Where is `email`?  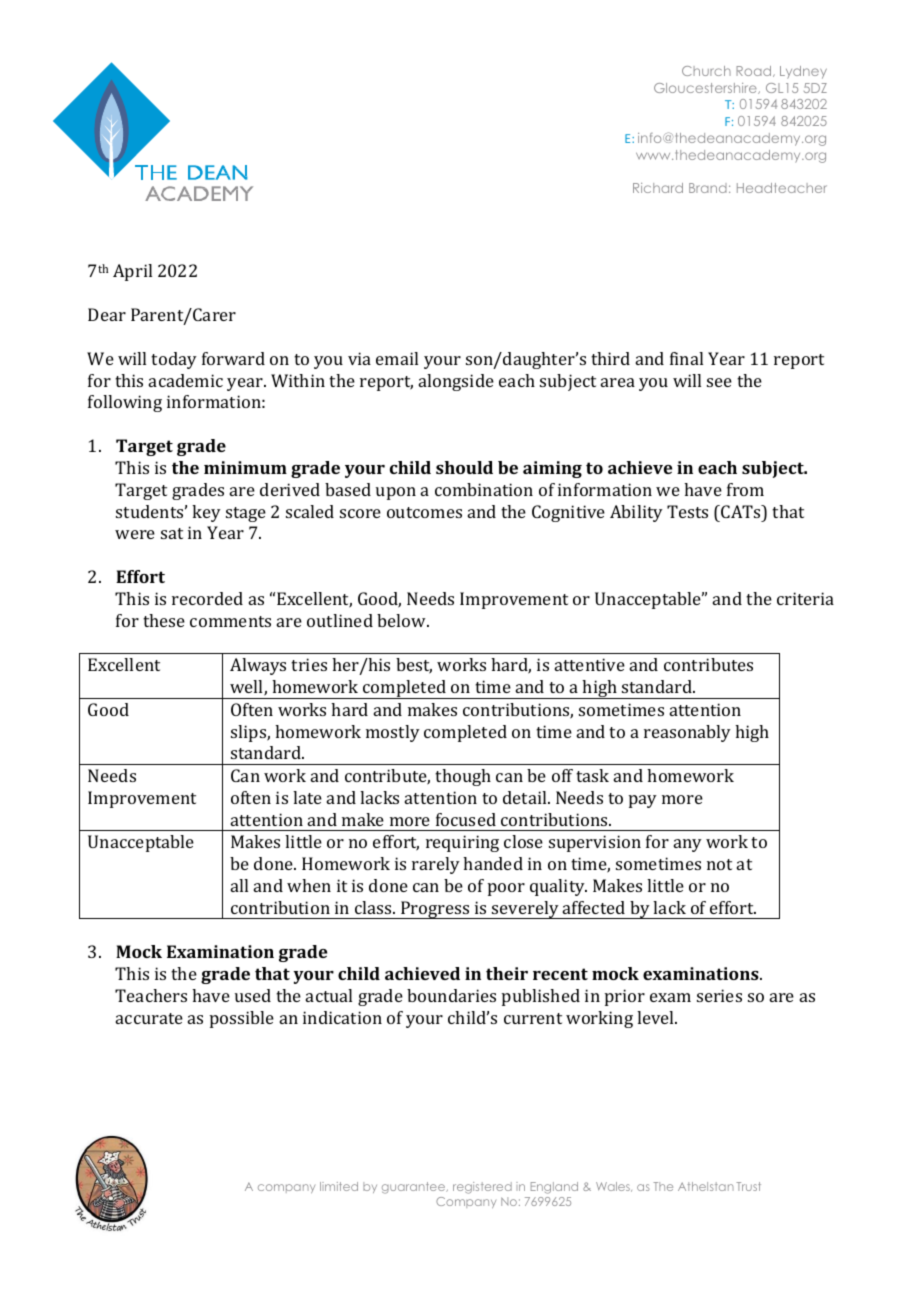 email is located at coordinates (397, 358).
